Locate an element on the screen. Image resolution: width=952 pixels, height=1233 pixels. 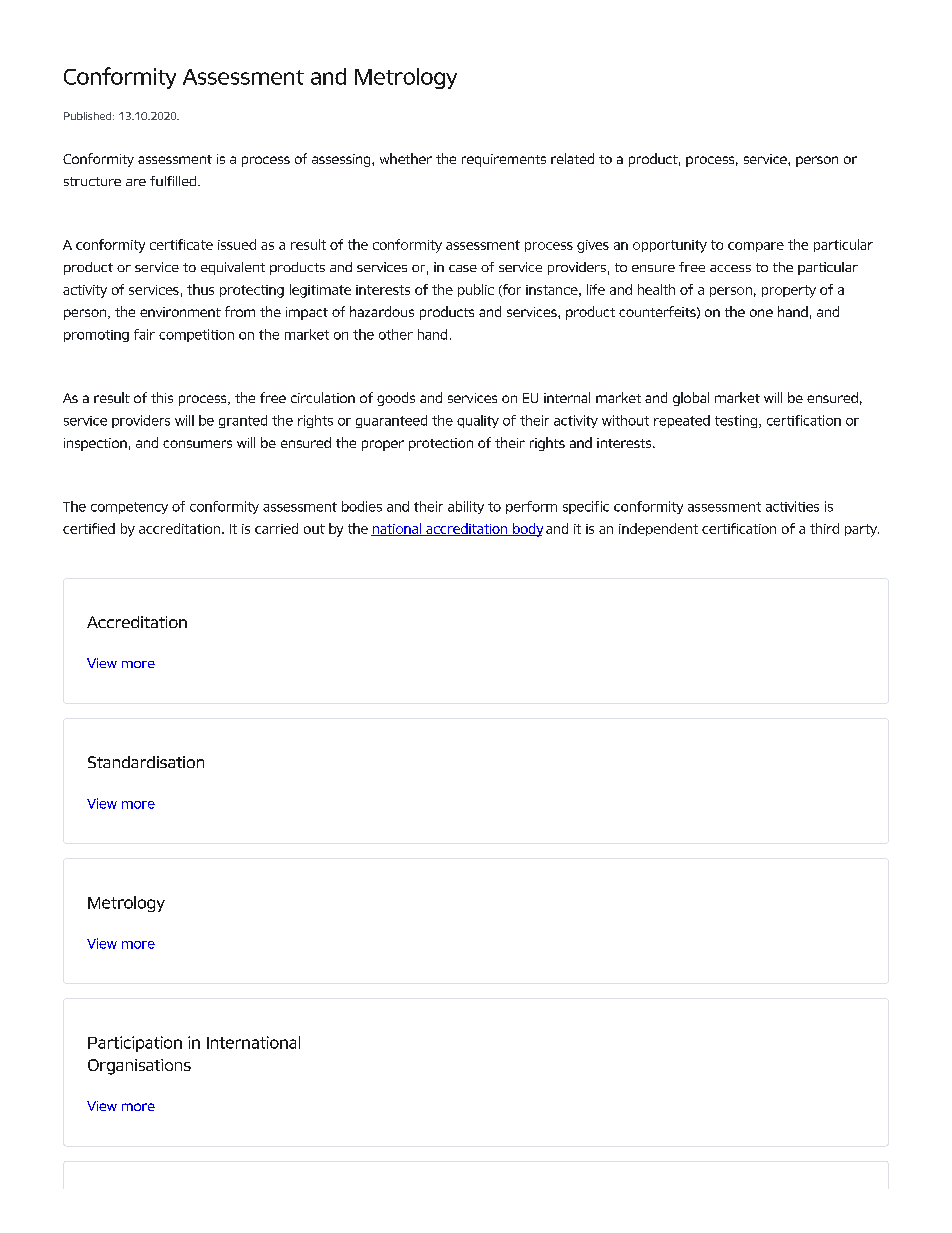
body is located at coordinates (527, 530).
